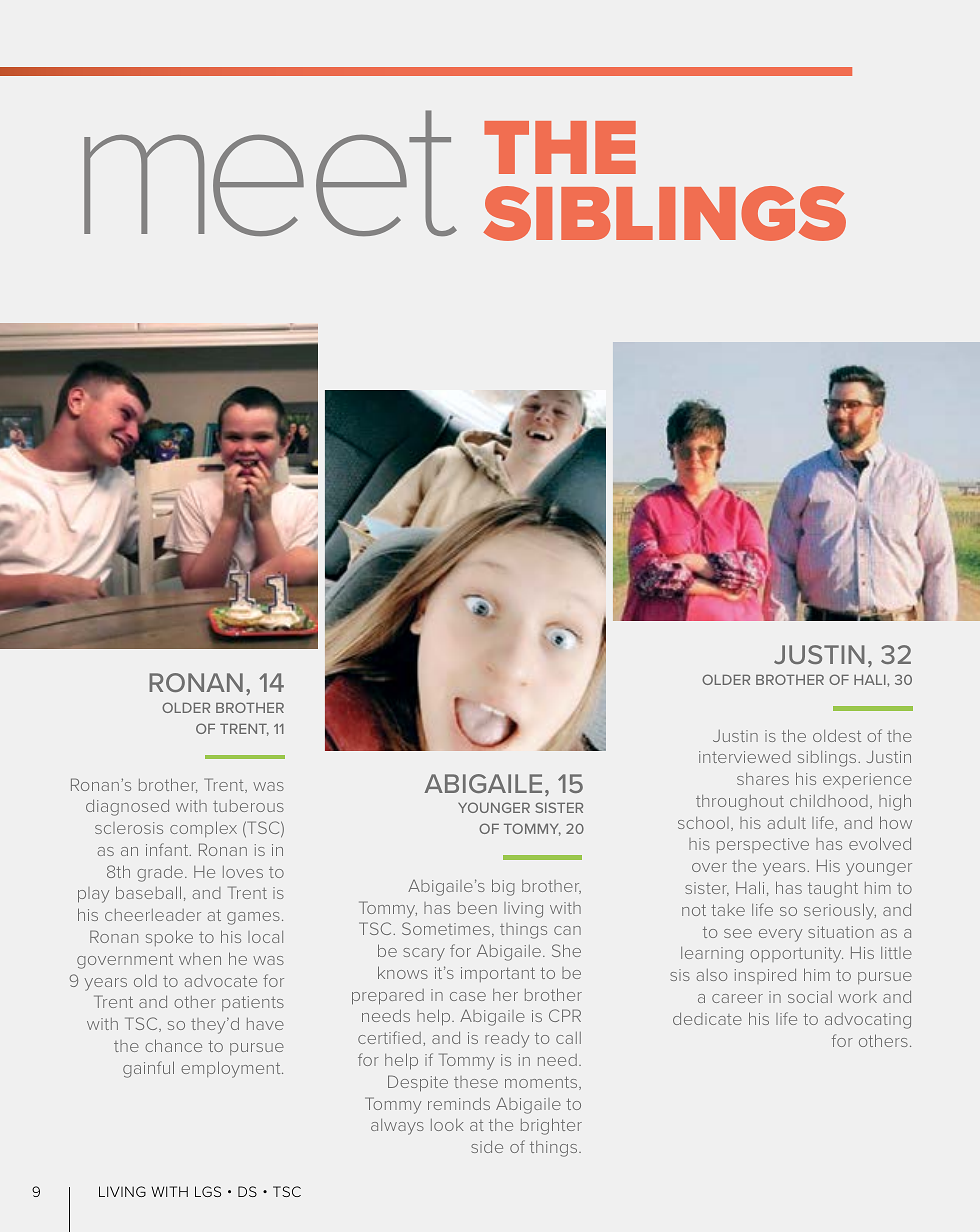  What do you see at coordinates (745, 757) in the screenshot?
I see `interviewed` at bounding box center [745, 757].
